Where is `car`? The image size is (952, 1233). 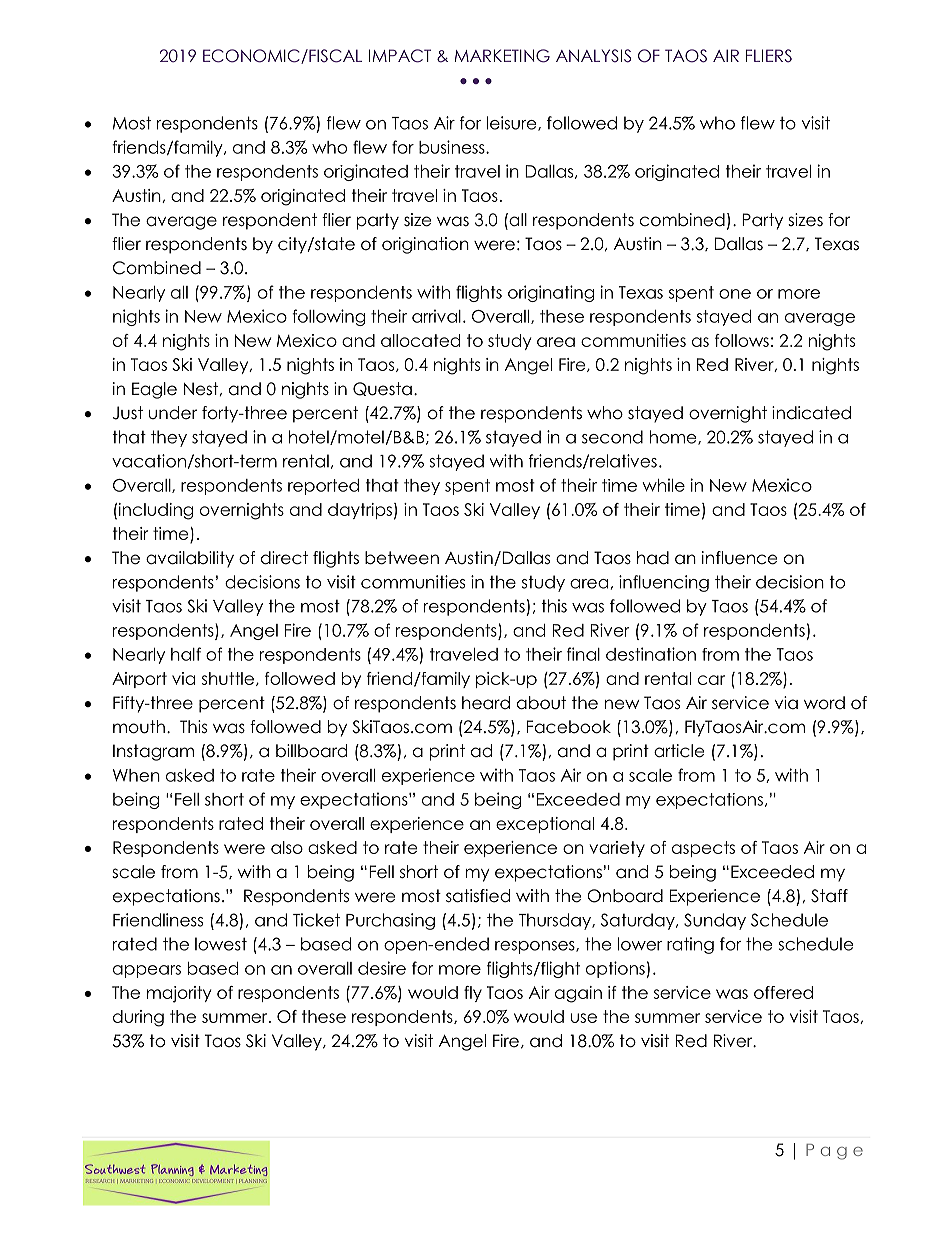
car is located at coordinates (711, 680).
